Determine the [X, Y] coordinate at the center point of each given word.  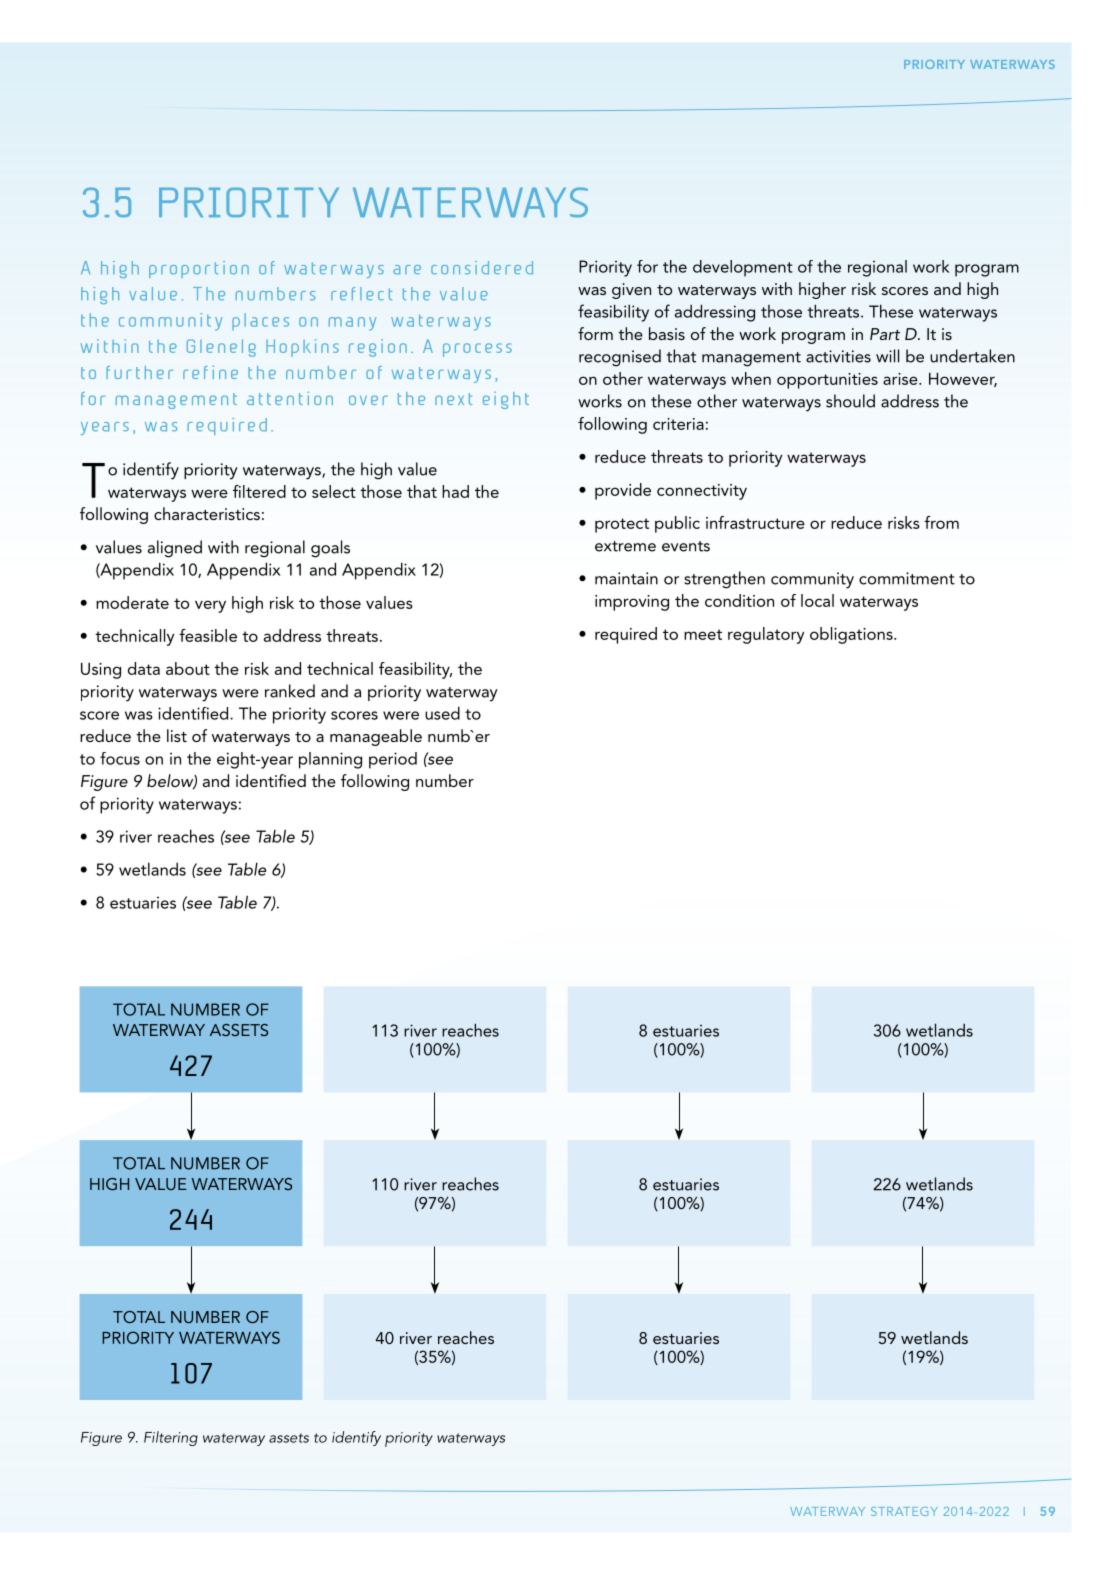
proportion [199, 269]
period [393, 760]
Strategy [904, 1511]
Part [885, 334]
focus [120, 758]
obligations [852, 635]
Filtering [171, 1438]
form [595, 333]
